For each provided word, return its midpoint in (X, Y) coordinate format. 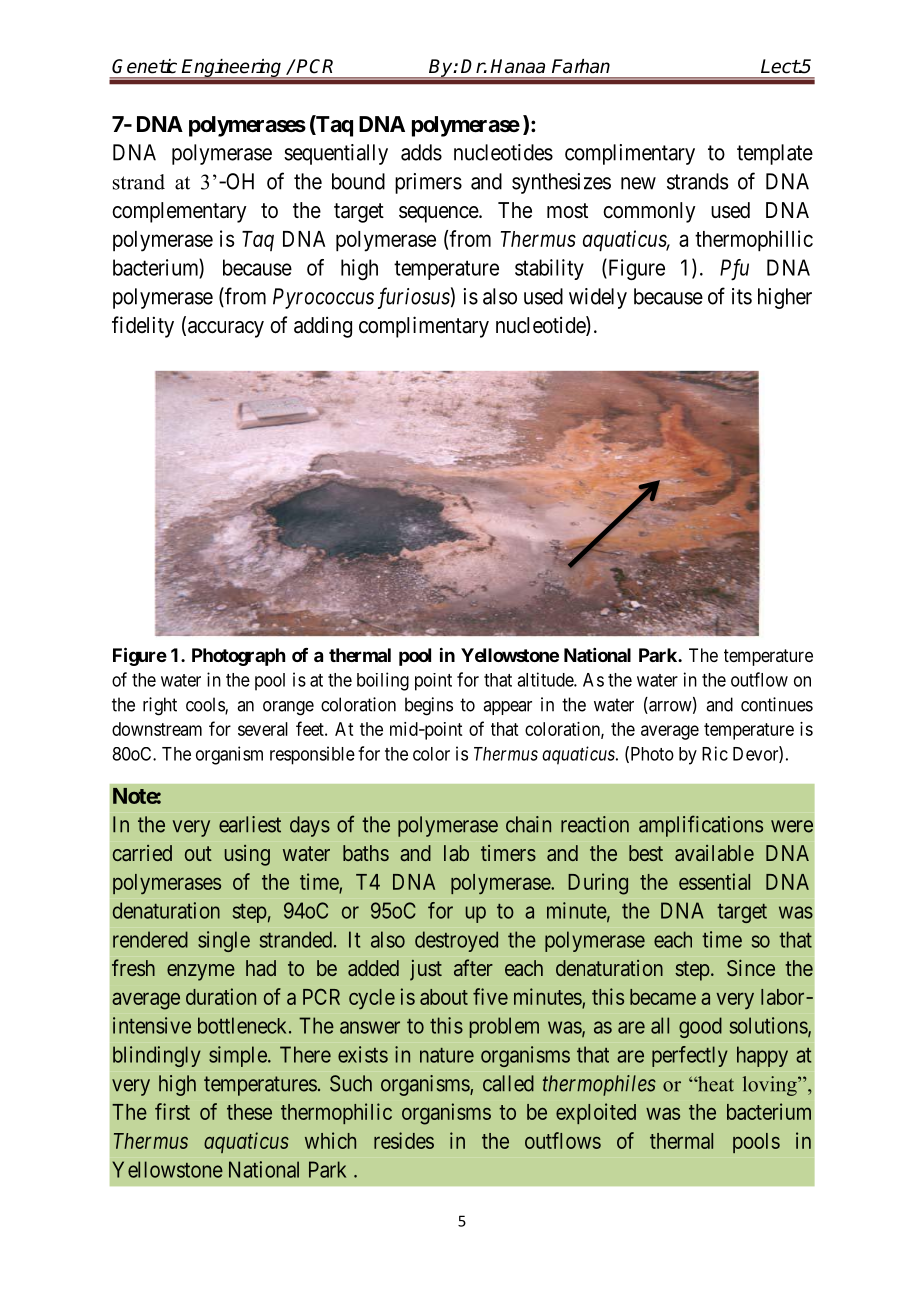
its (742, 296)
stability (549, 269)
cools (206, 705)
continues (777, 704)
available (714, 853)
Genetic (144, 66)
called (508, 1083)
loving (771, 1086)
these (249, 1112)
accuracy (226, 329)
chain (528, 824)
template (775, 154)
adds (421, 152)
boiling (383, 681)
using (247, 855)
